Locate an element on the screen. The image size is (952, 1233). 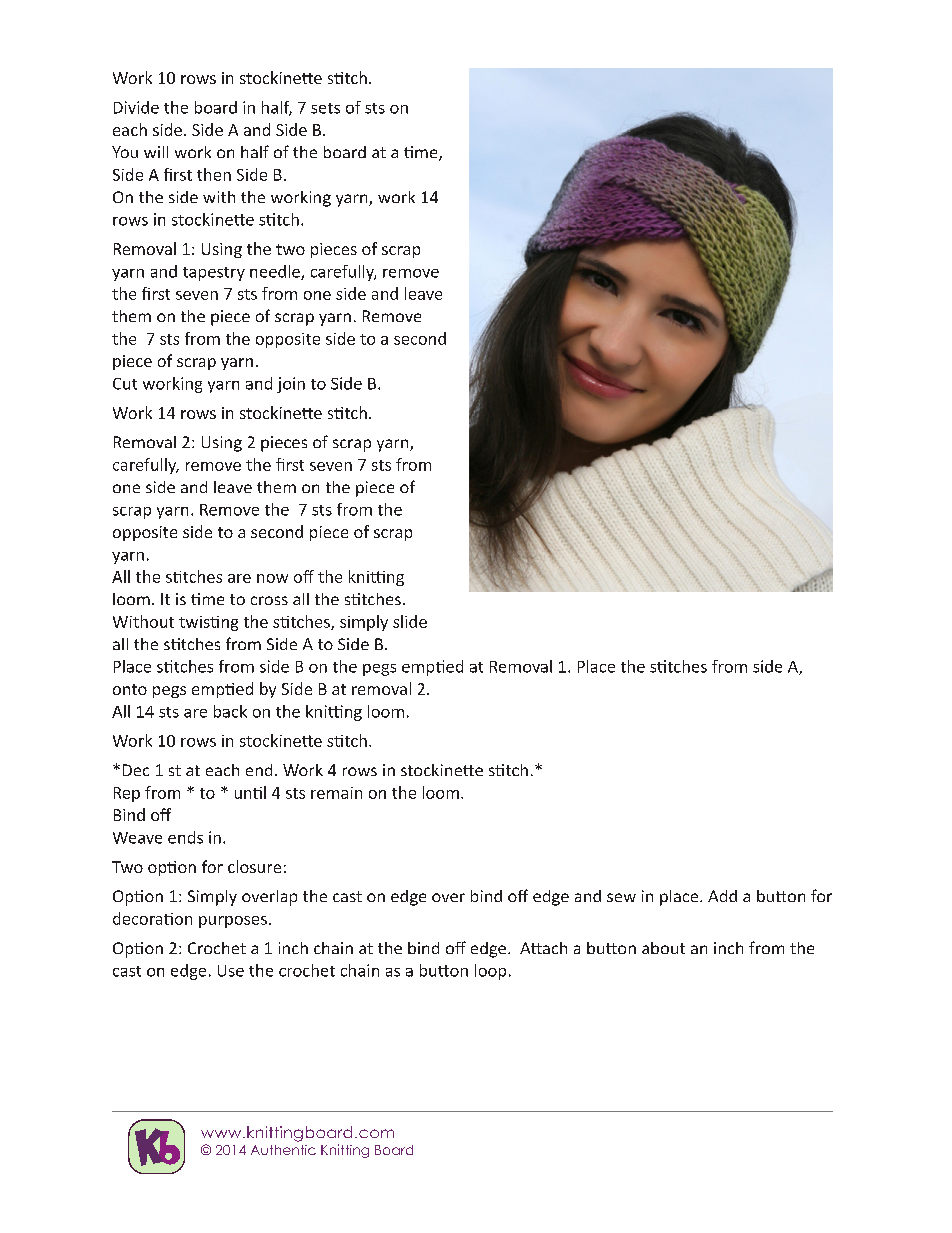
back is located at coordinates (230, 711).
